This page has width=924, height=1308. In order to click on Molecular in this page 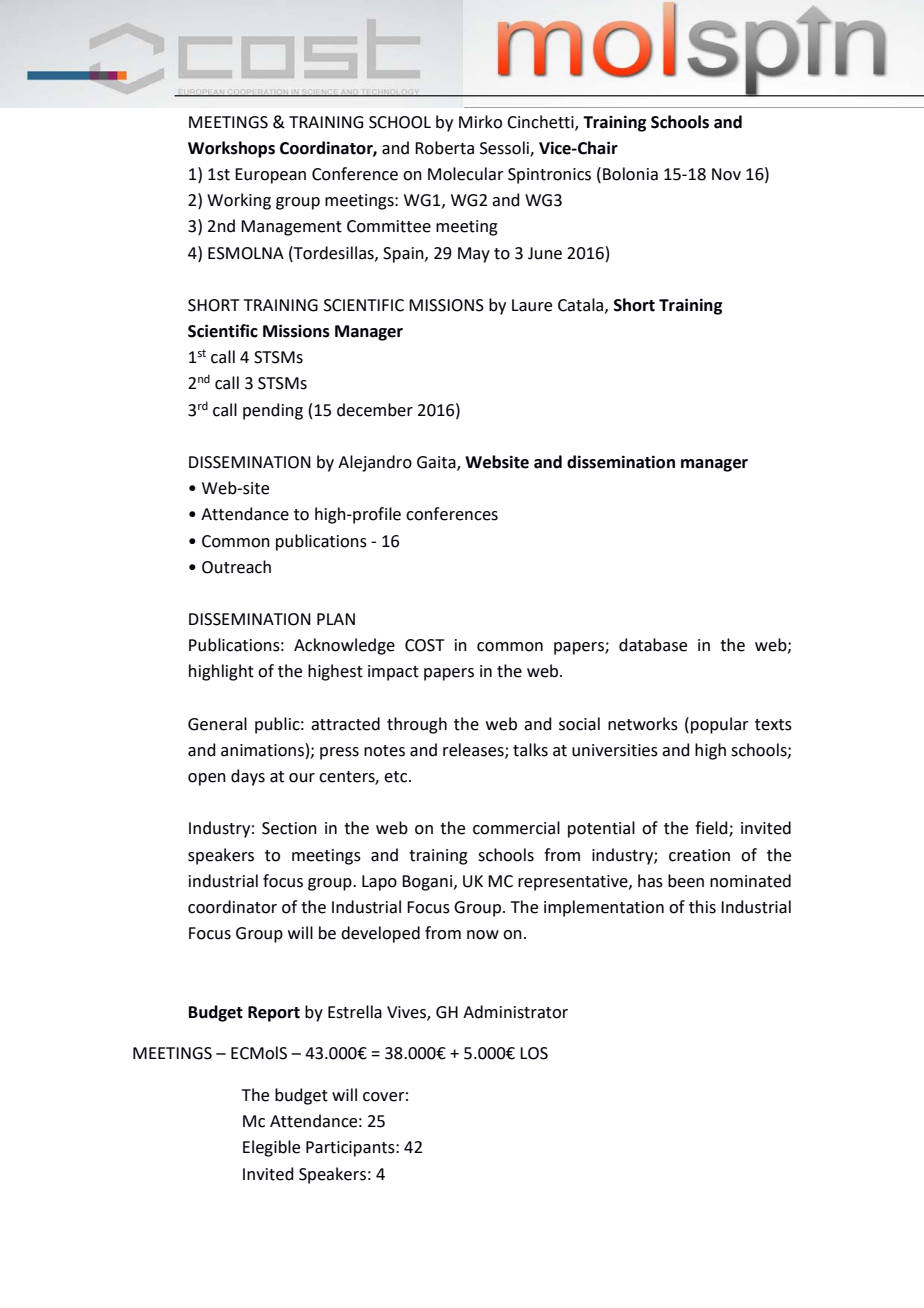, I will do `click(466, 174)`.
